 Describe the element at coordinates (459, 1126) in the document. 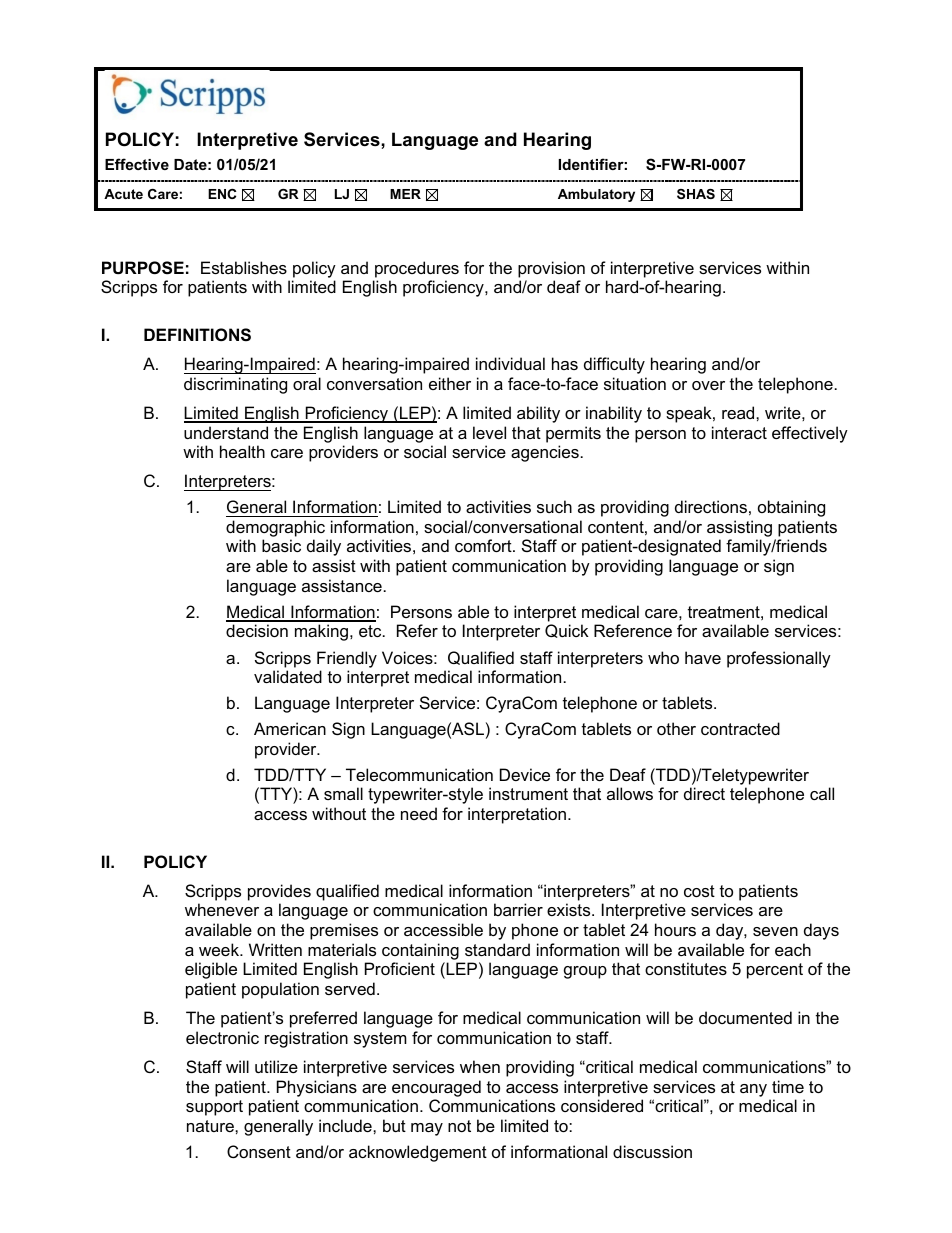

I see `not` at that location.
